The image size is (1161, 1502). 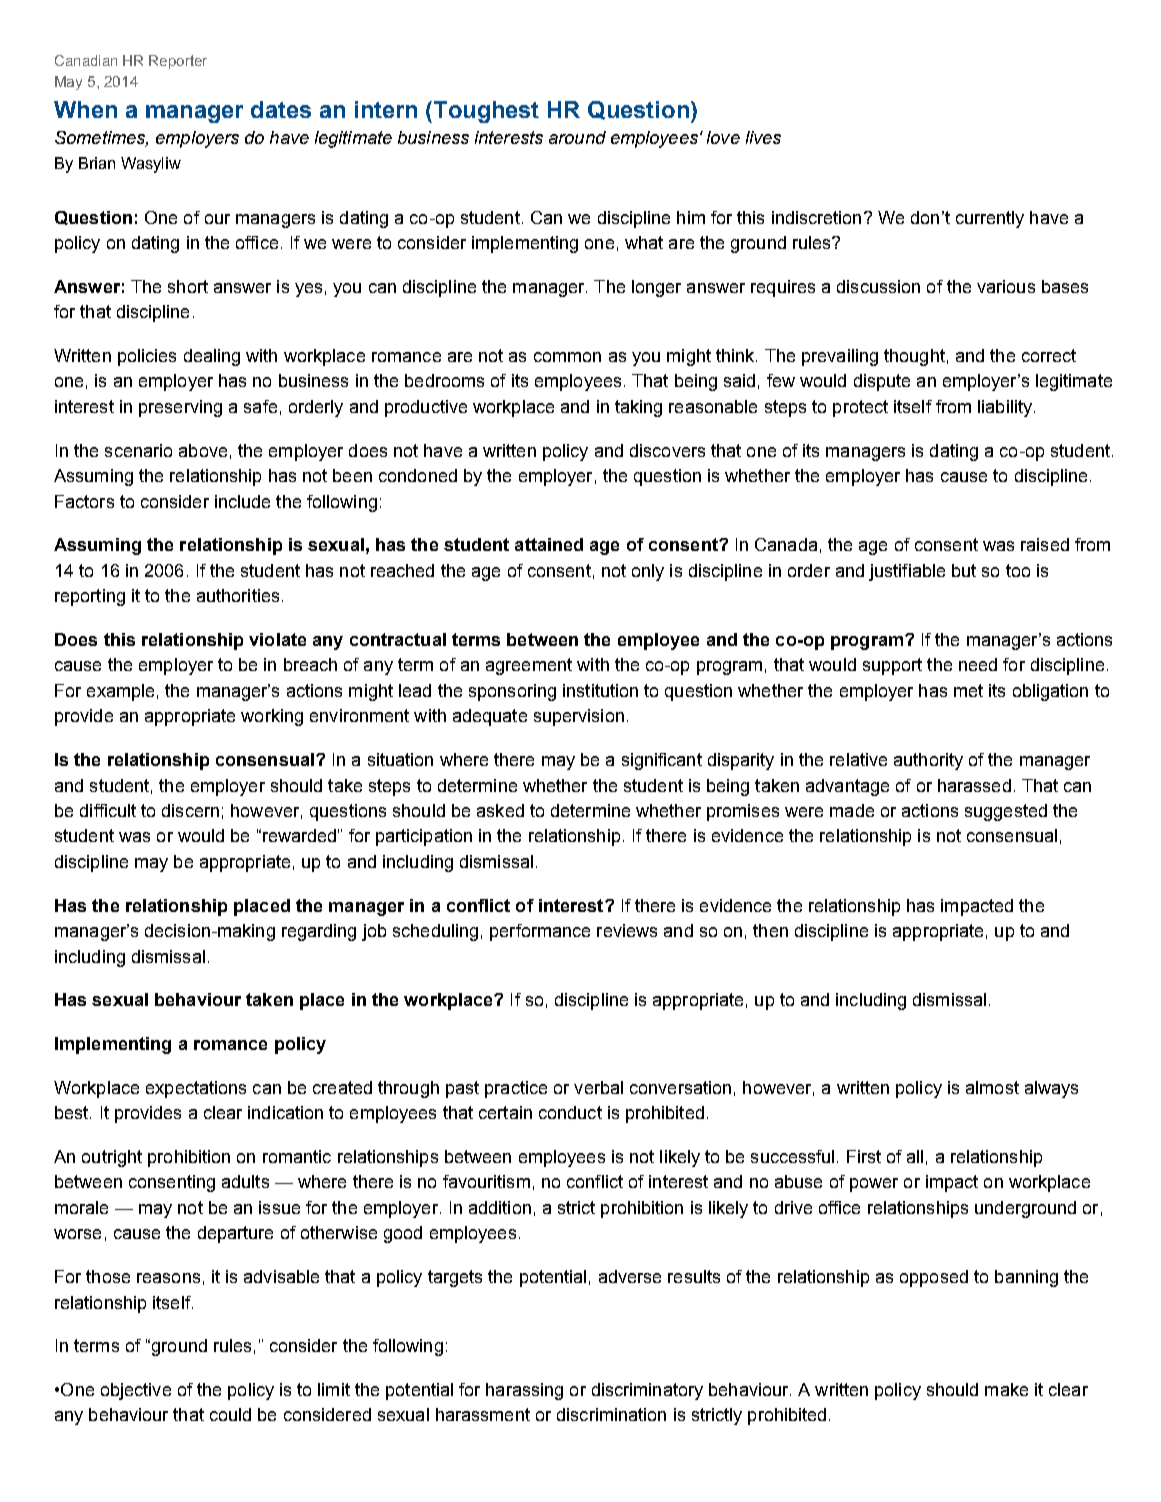 What do you see at coordinates (272, 717) in the screenshot?
I see `working` at bounding box center [272, 717].
